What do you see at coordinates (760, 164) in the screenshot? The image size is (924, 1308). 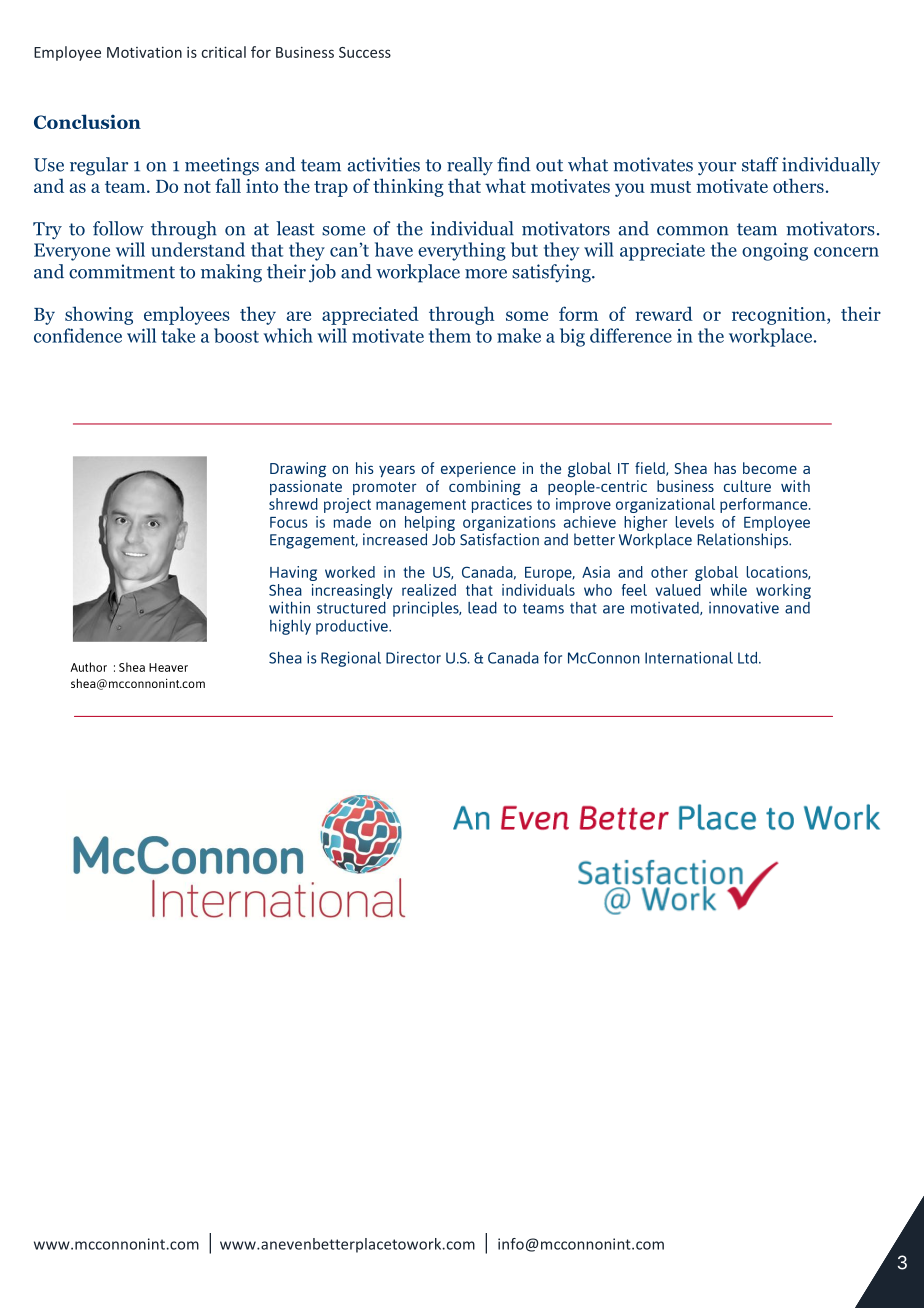 I see `staff` at bounding box center [760, 164].
